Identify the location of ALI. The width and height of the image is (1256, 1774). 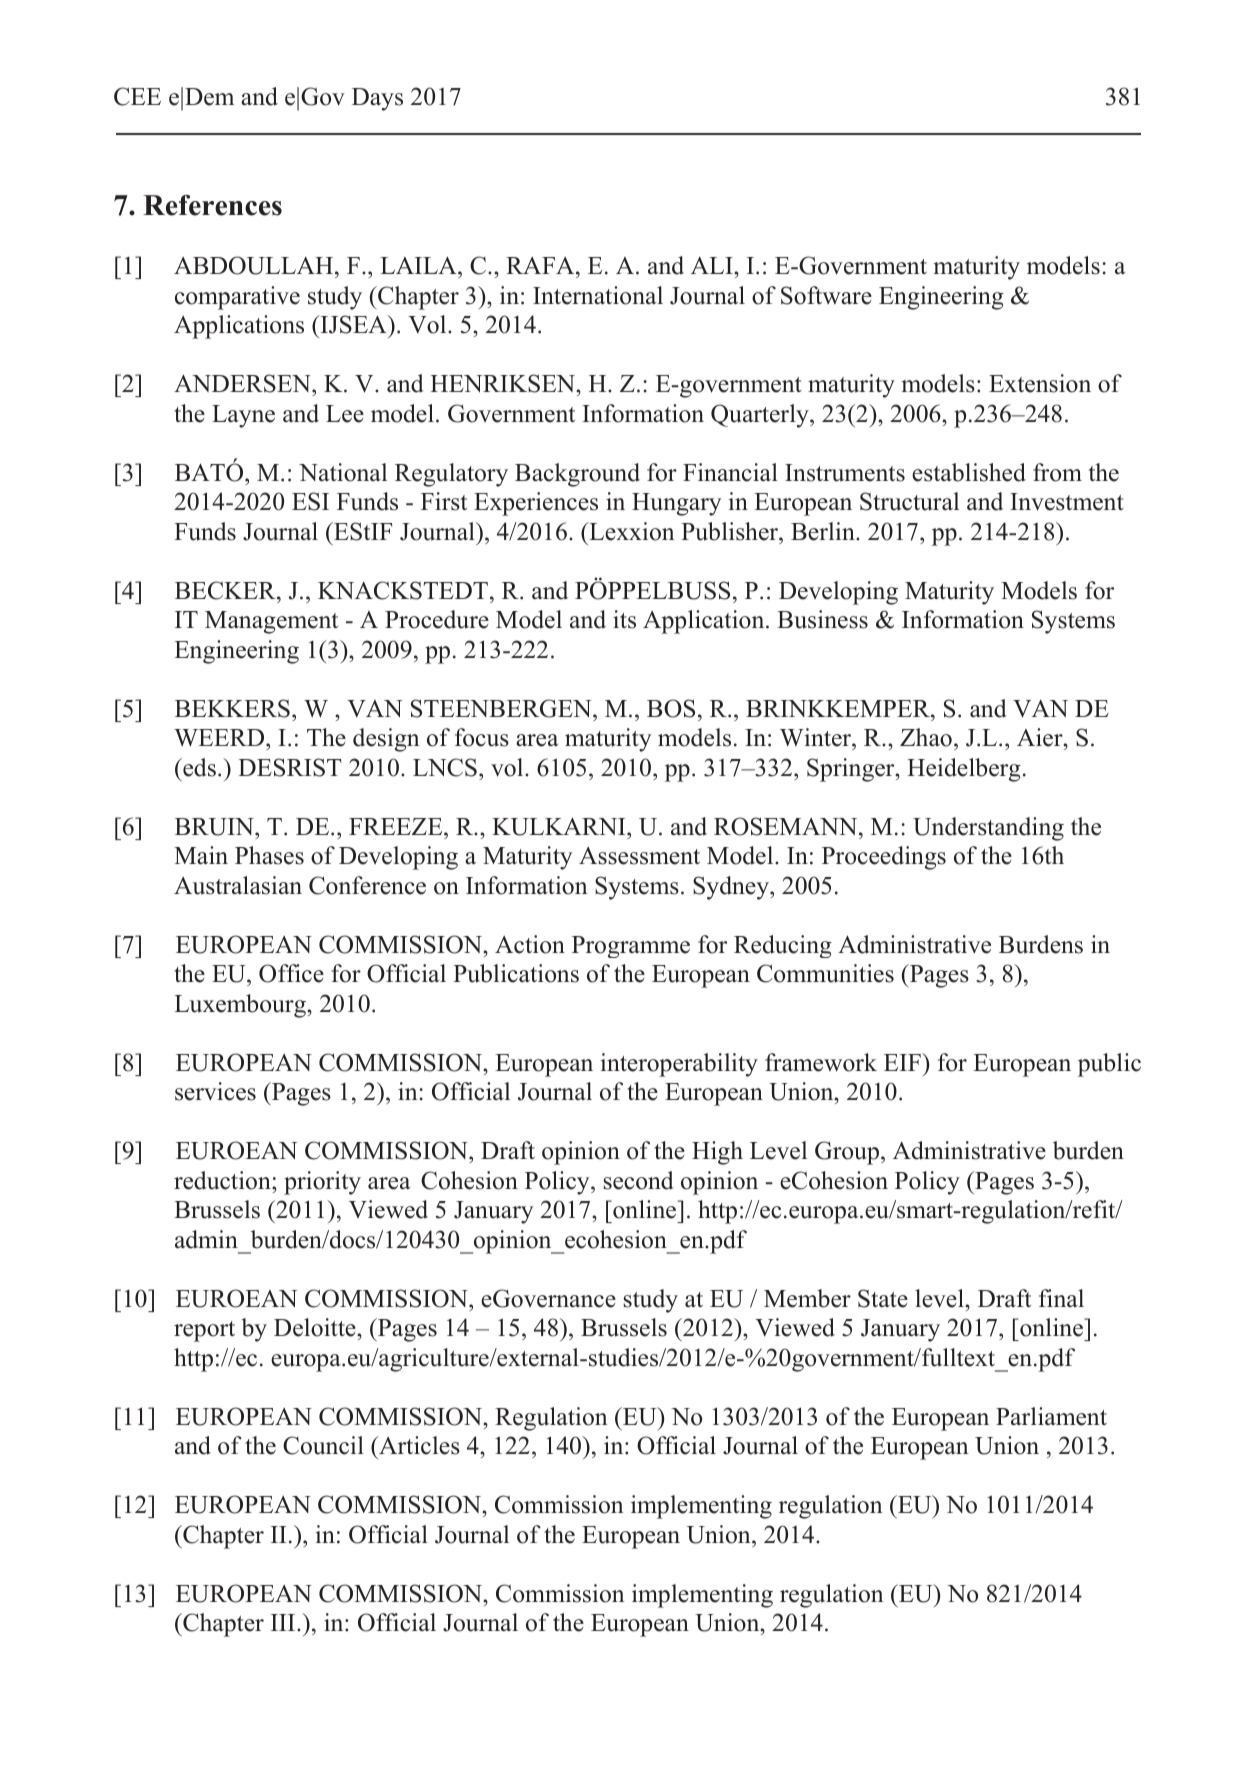
(713, 265).
